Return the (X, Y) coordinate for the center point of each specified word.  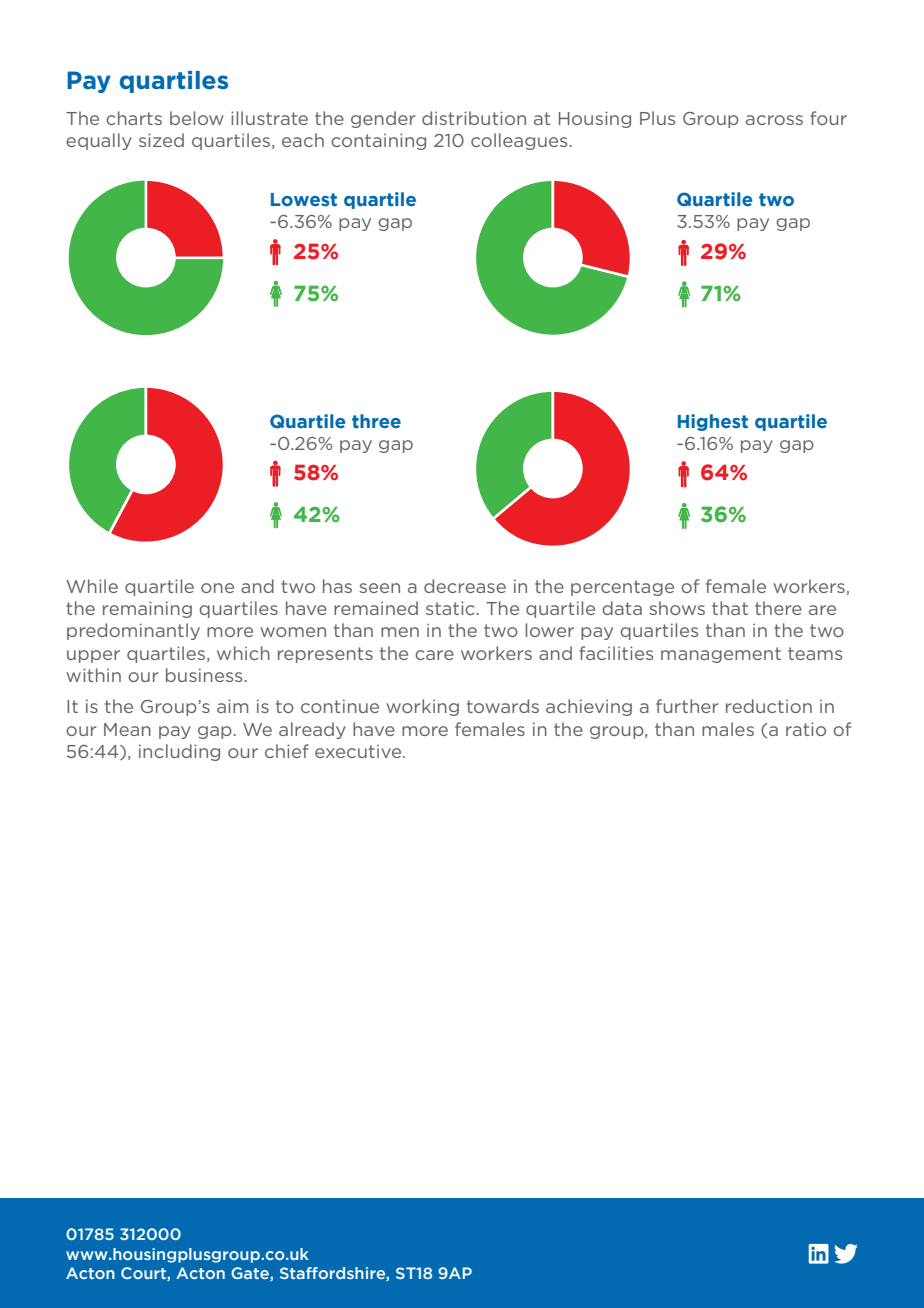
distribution (474, 118)
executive (359, 751)
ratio (806, 729)
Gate (251, 1274)
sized (161, 140)
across (774, 120)
